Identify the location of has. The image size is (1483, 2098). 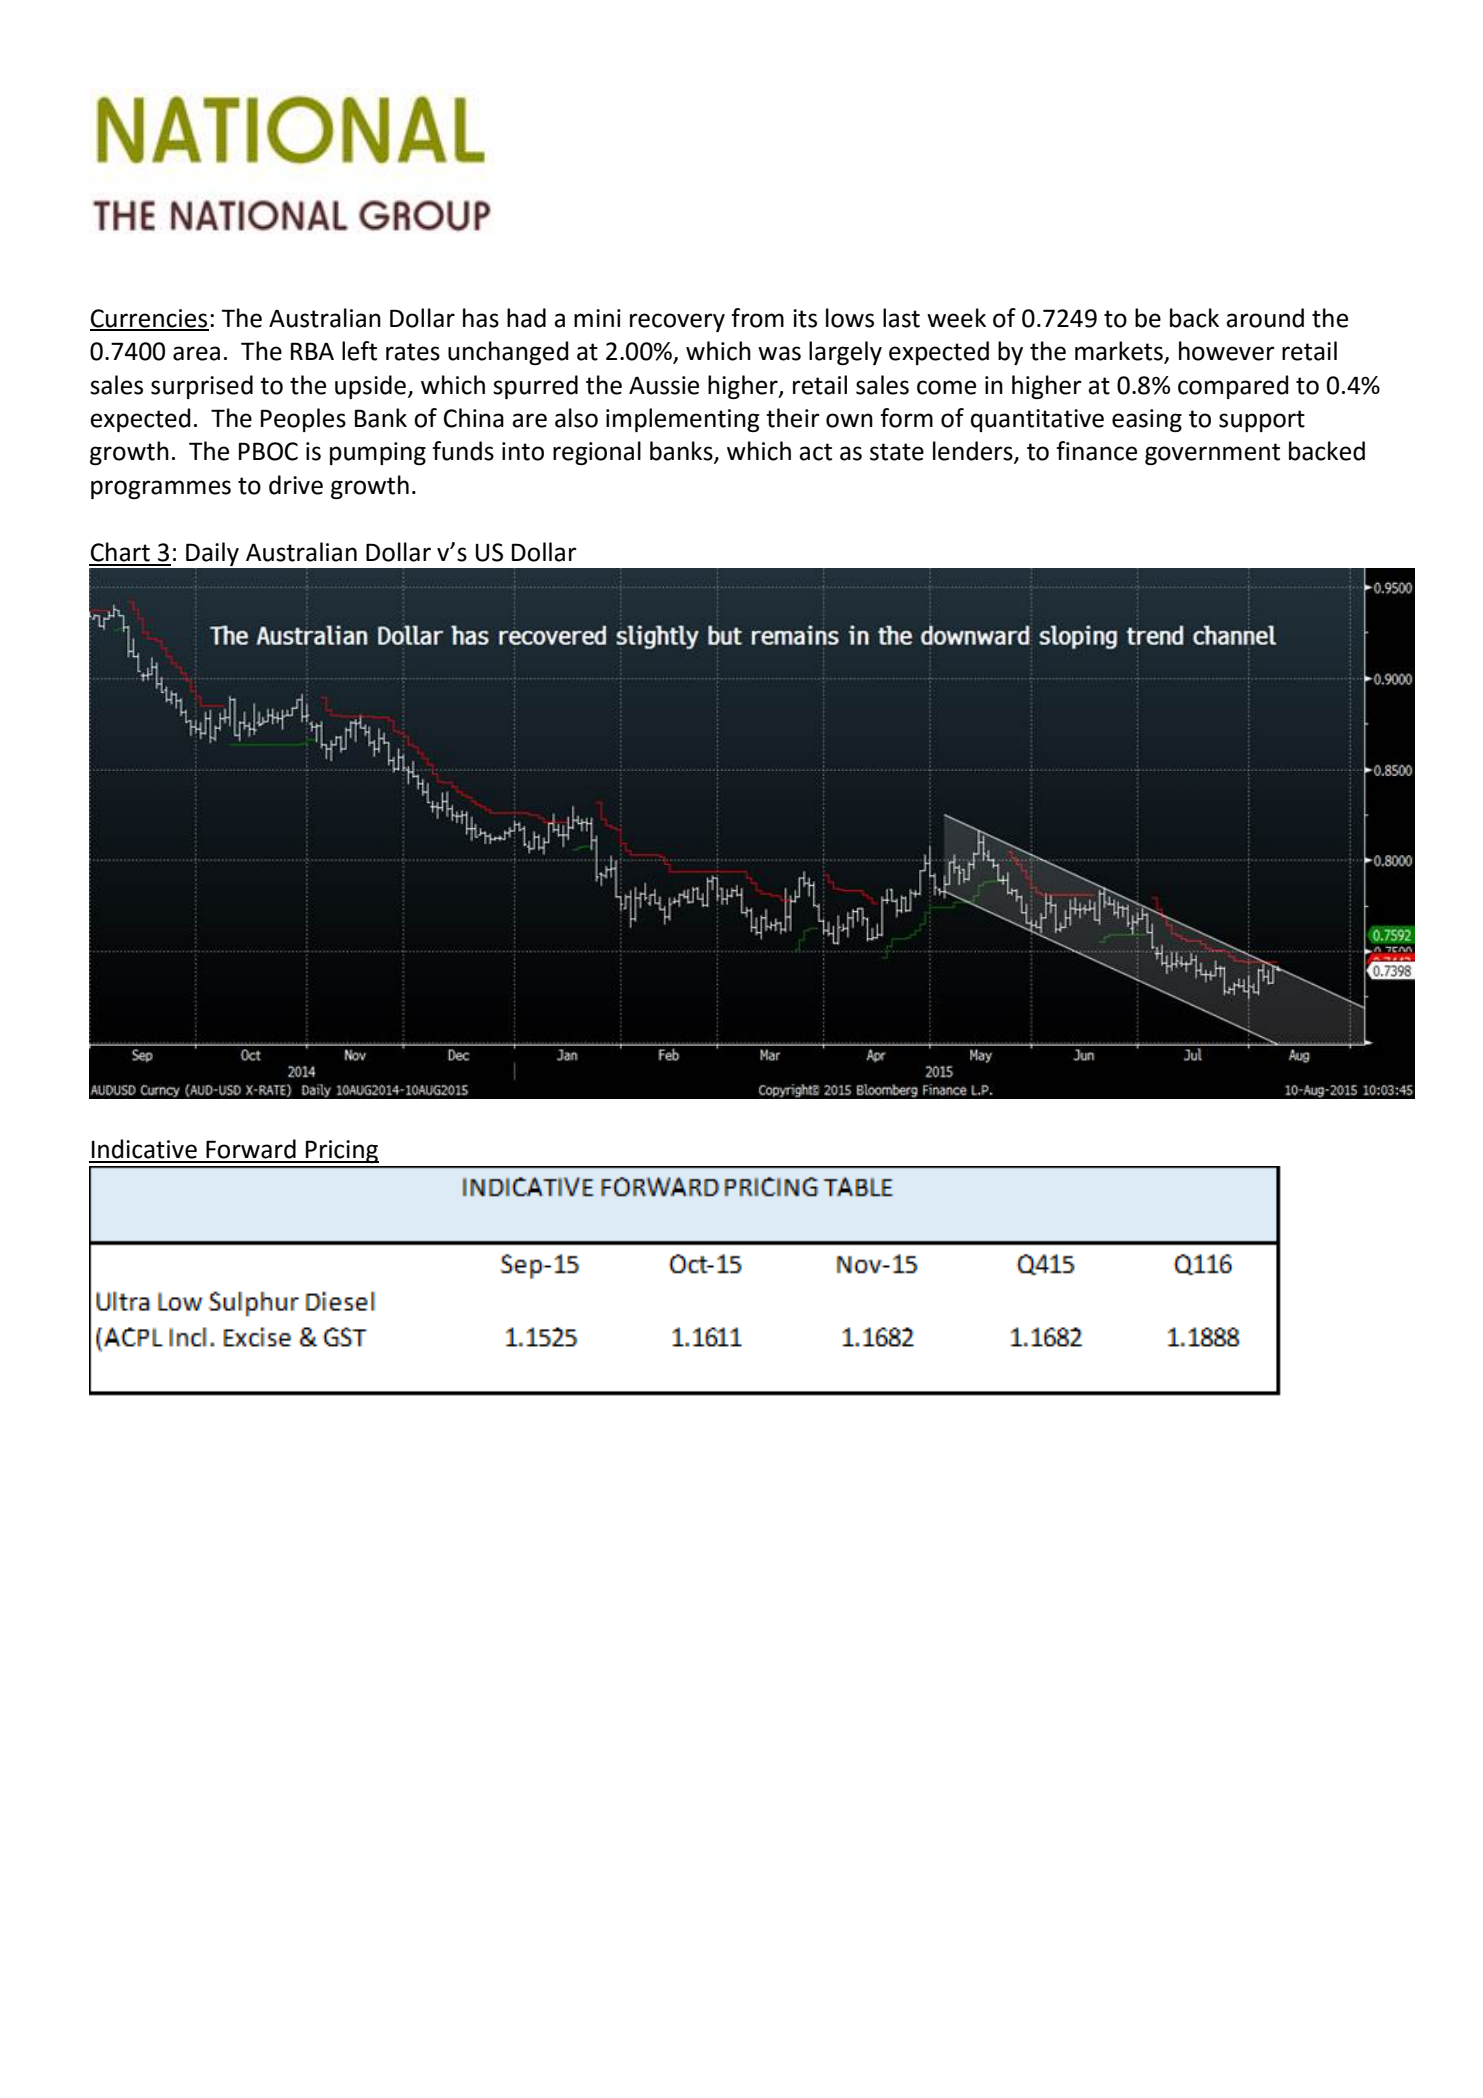
(481, 318).
